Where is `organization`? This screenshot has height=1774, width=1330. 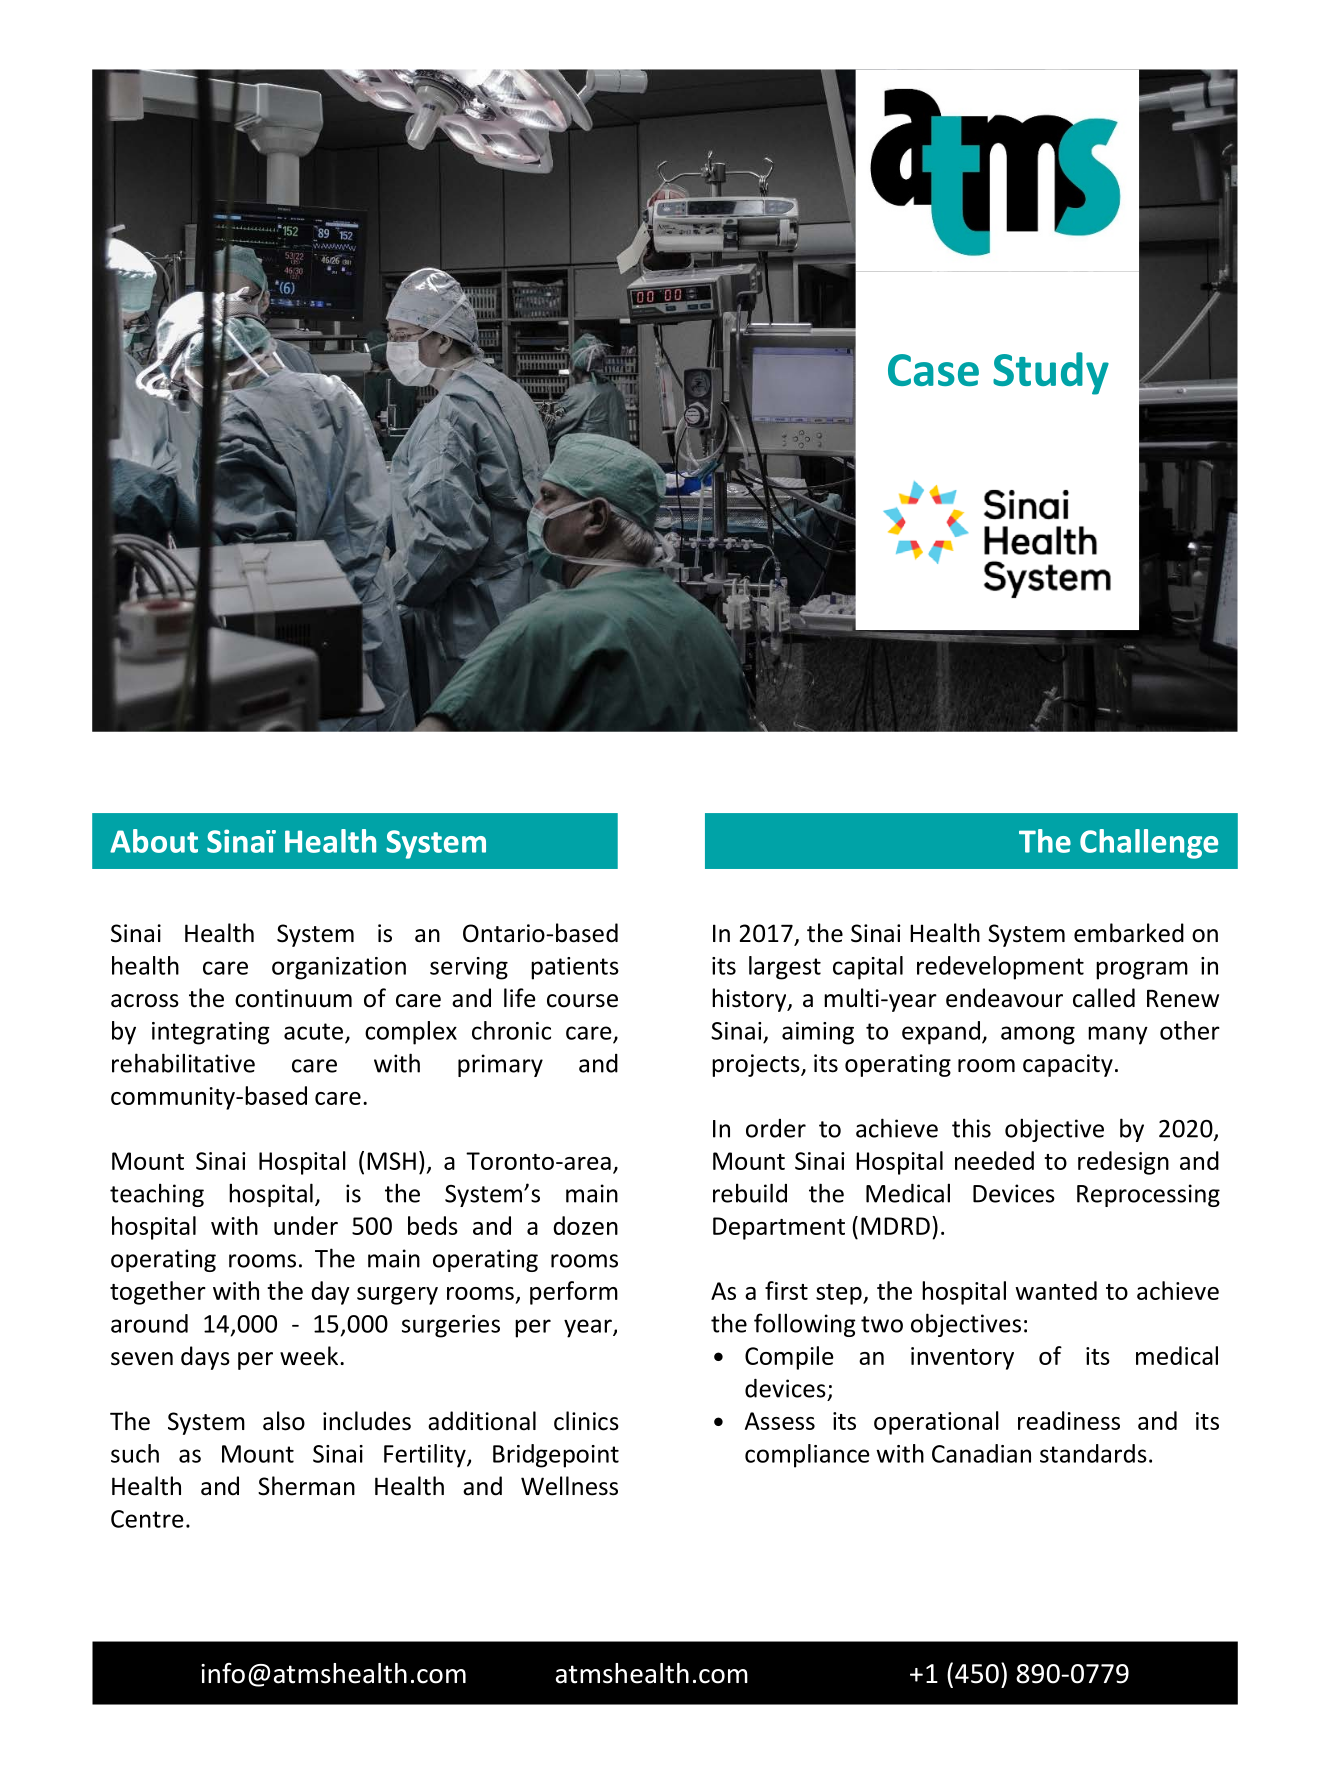 organization is located at coordinates (339, 968).
